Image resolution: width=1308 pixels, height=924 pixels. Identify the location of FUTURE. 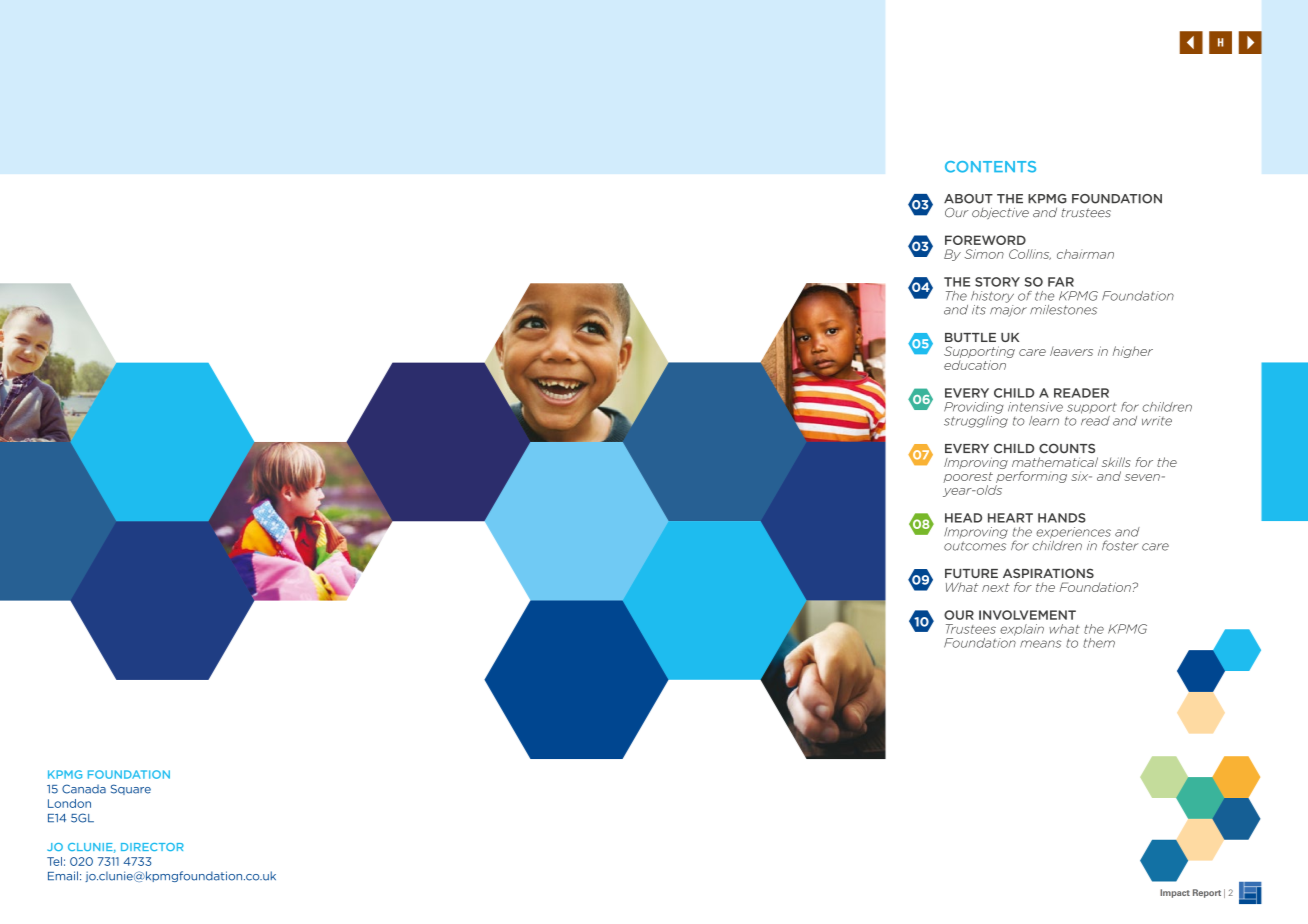
(971, 573).
